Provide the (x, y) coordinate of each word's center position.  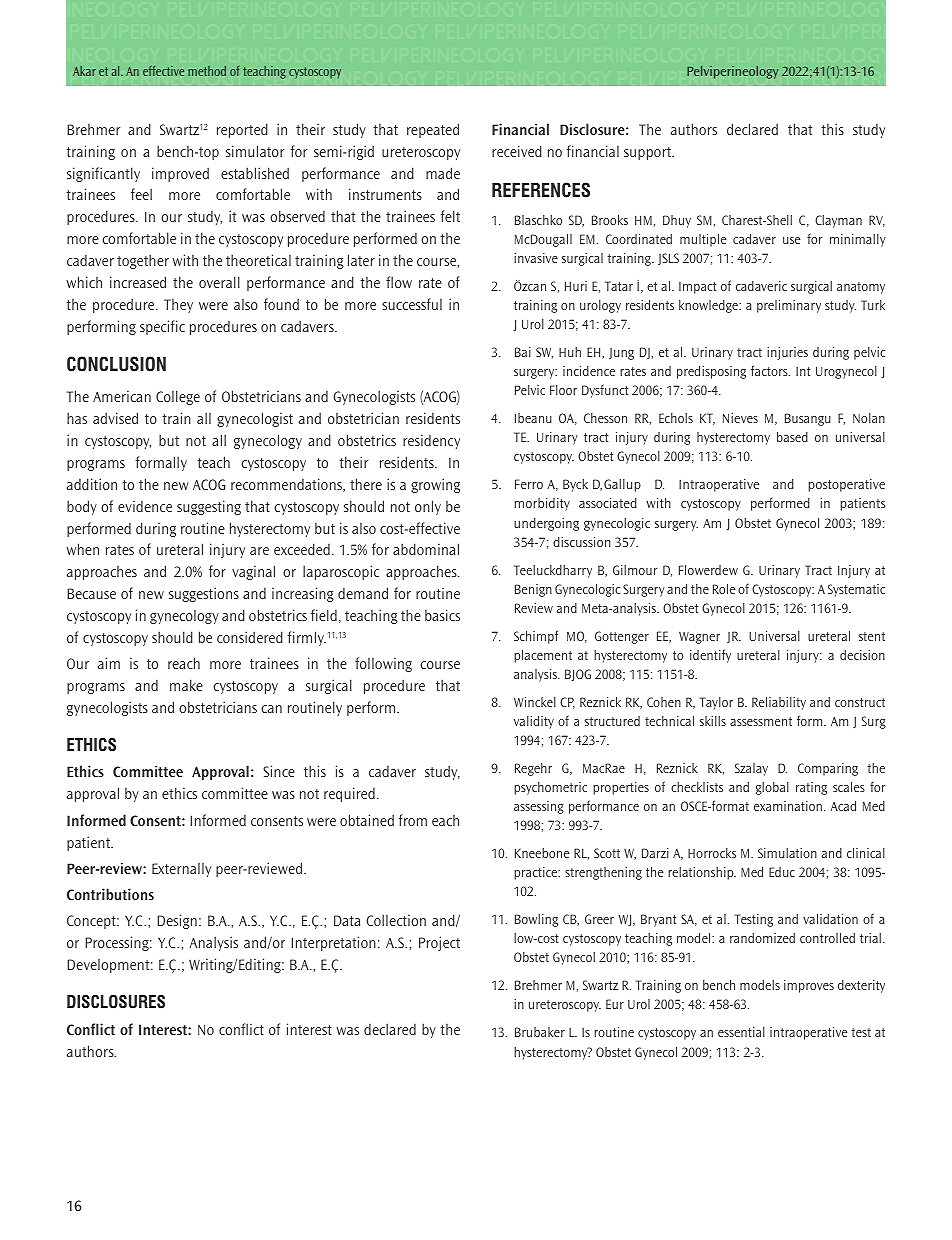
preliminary (789, 306)
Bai (523, 352)
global (772, 788)
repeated (433, 130)
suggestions (204, 594)
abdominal (426, 549)
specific (162, 327)
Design (177, 921)
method (207, 71)
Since (279, 771)
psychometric (550, 788)
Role (724, 589)
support (649, 153)
